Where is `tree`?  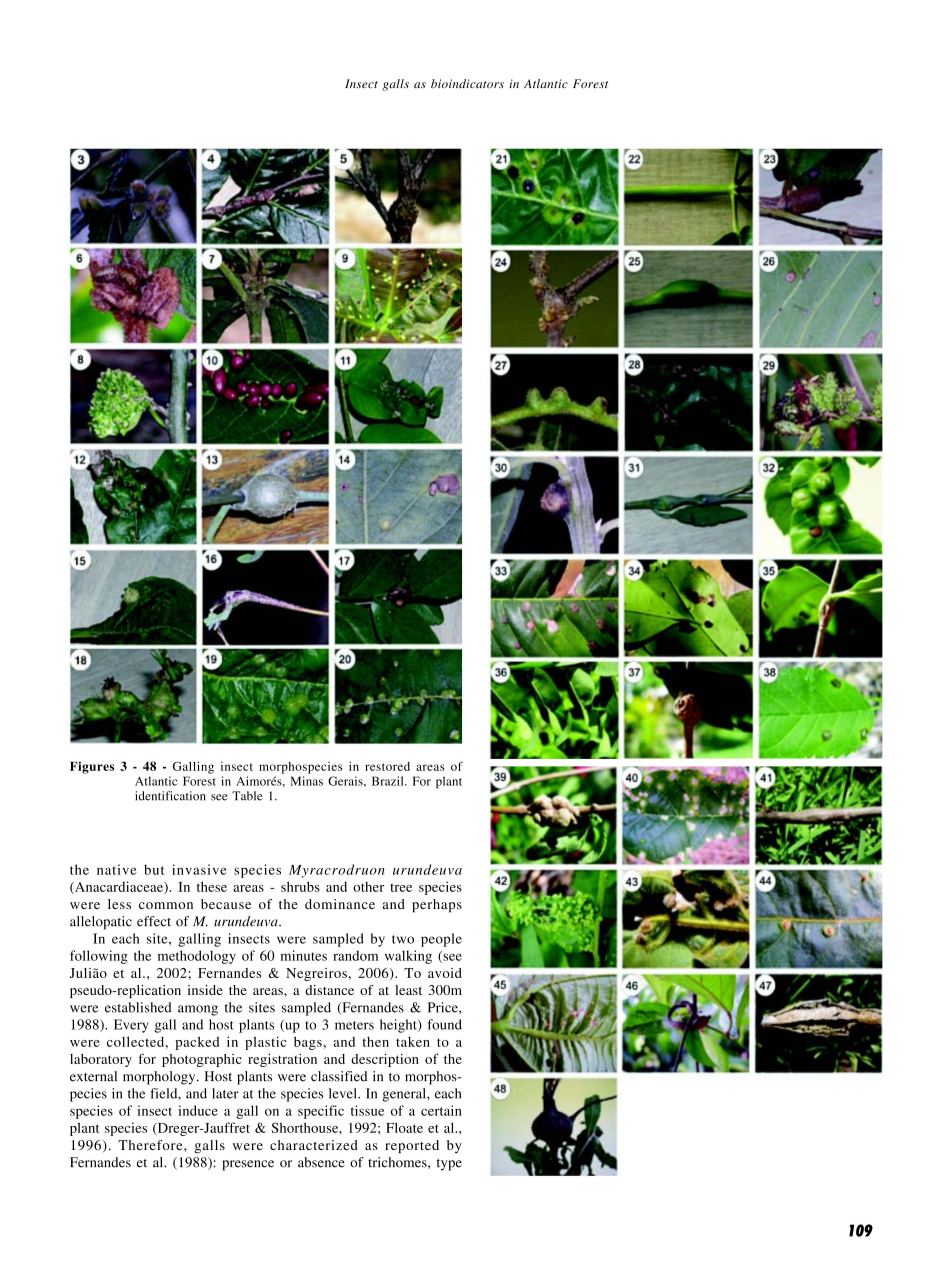 tree is located at coordinates (401, 887).
